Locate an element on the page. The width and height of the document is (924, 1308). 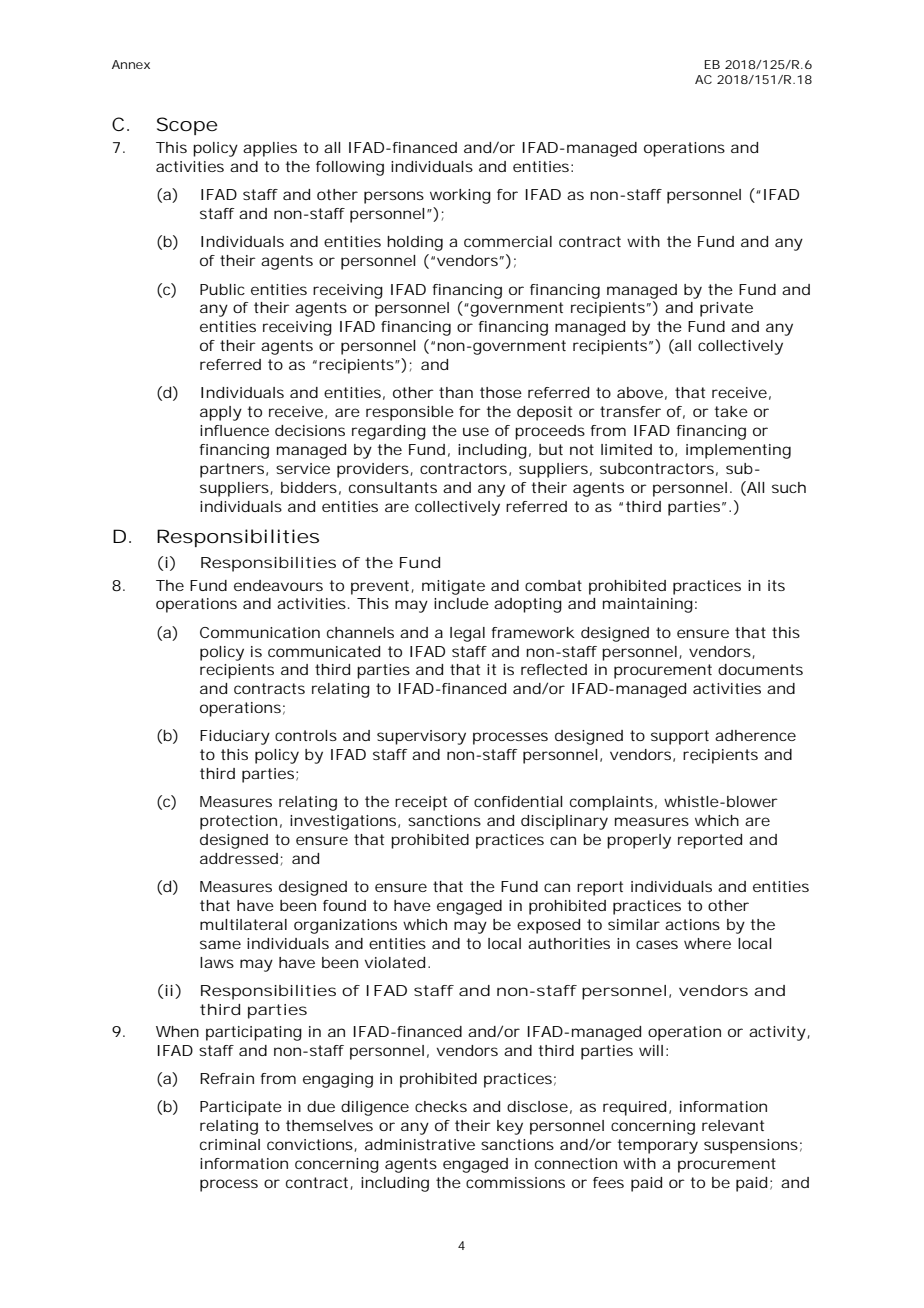
Scope is located at coordinates (187, 126).
